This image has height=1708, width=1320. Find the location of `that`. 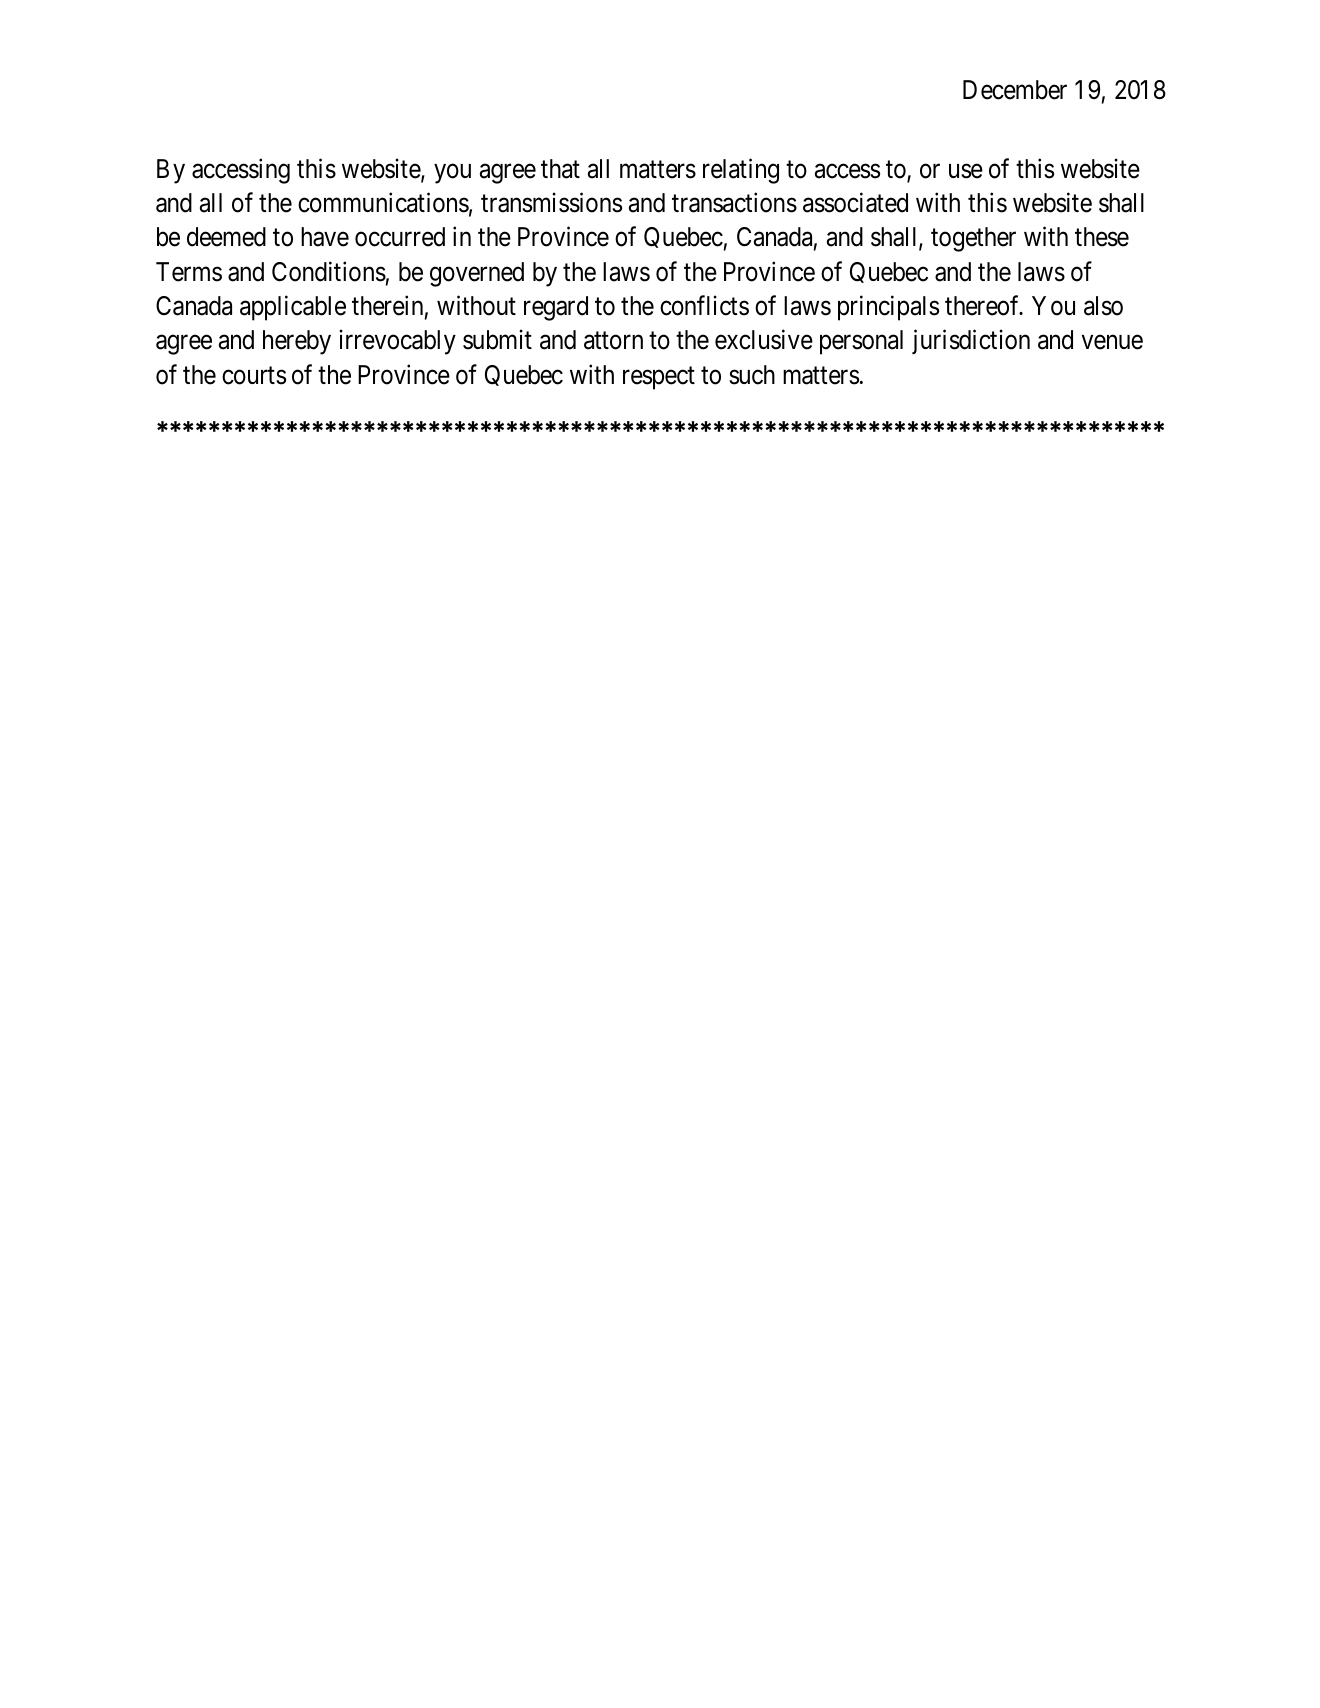

that is located at coordinates (560, 169).
